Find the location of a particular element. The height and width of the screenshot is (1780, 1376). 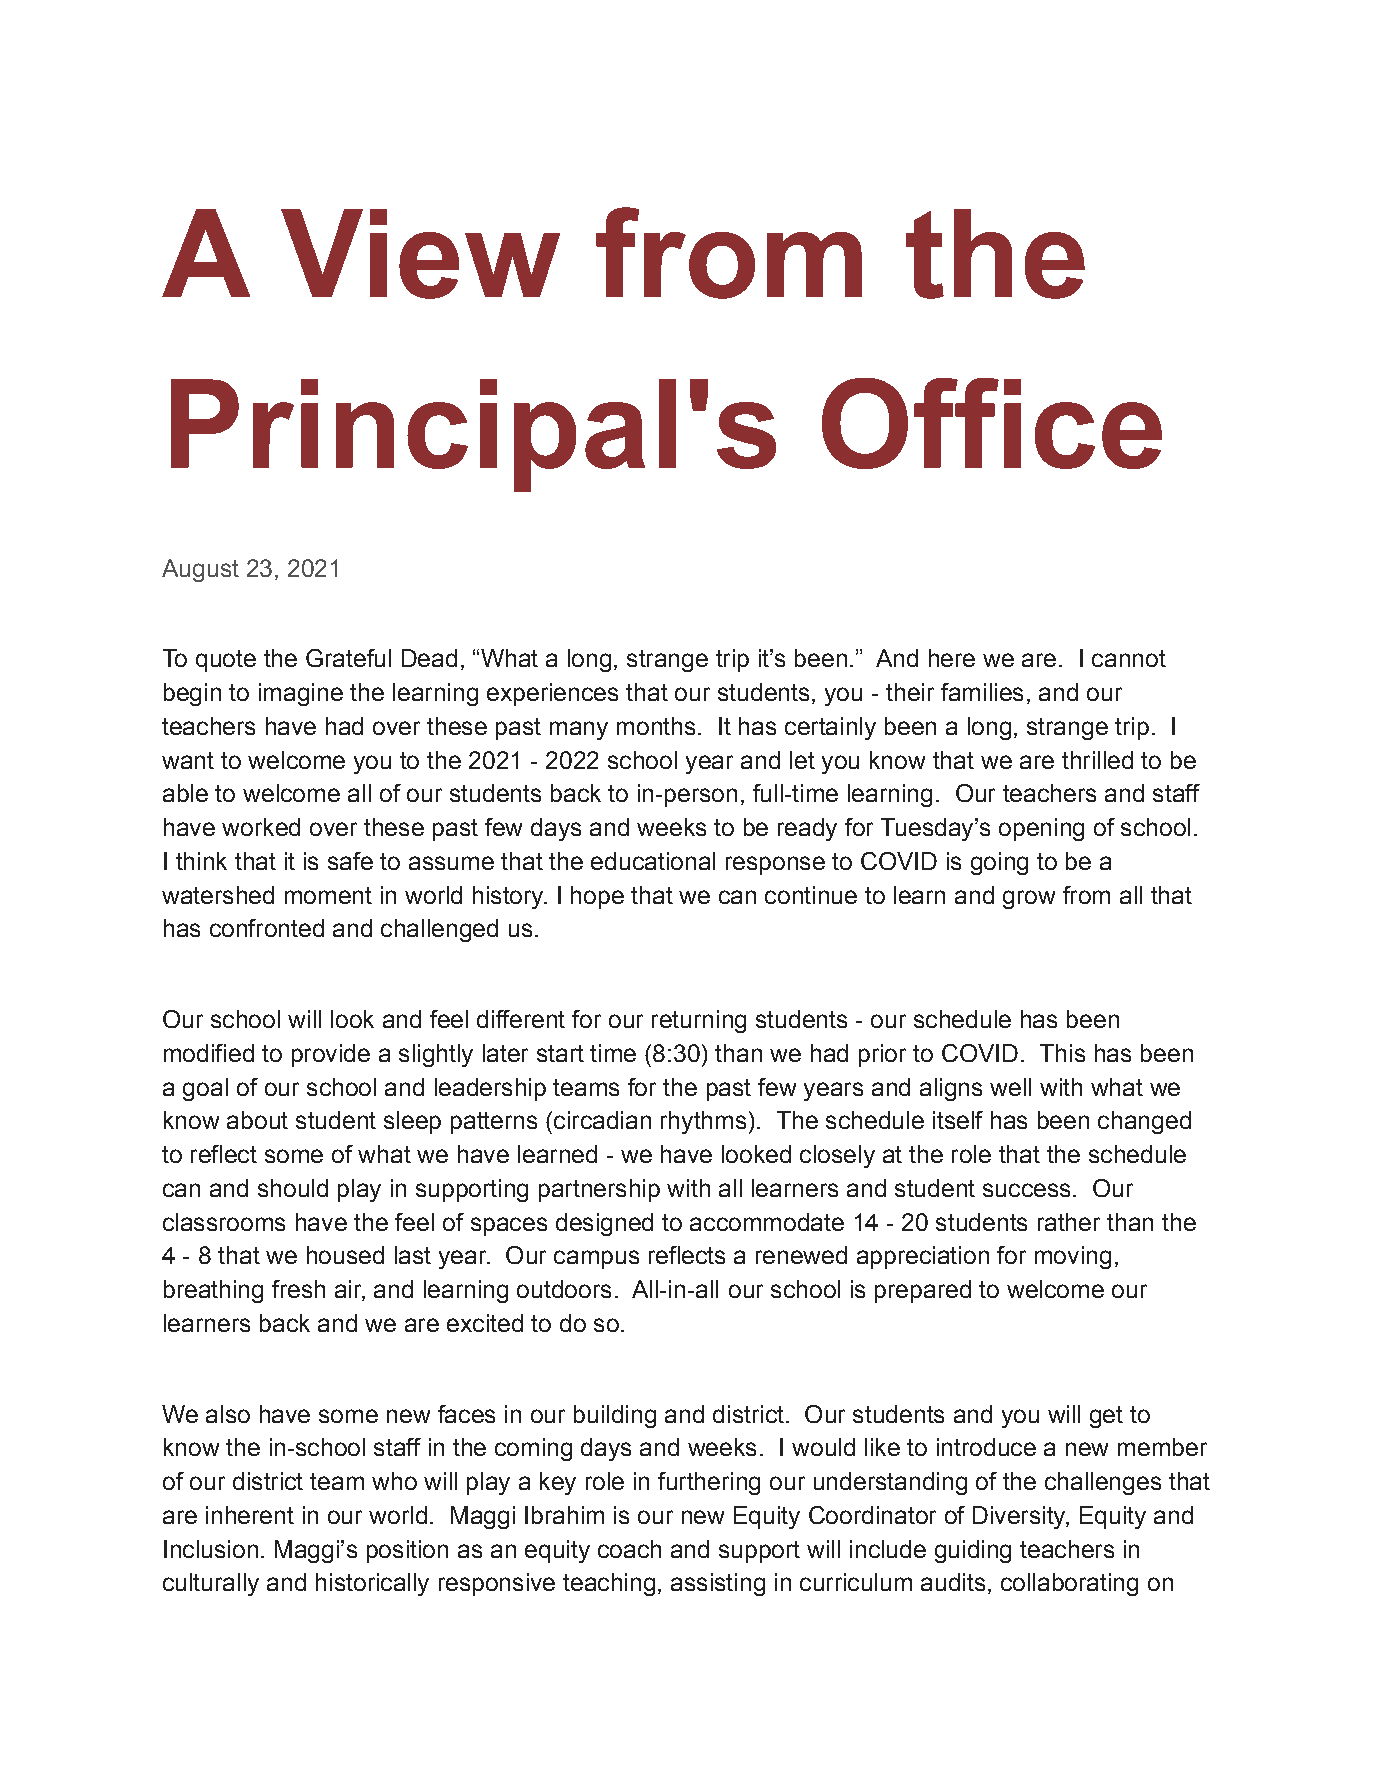

collaborating is located at coordinates (1069, 1584).
